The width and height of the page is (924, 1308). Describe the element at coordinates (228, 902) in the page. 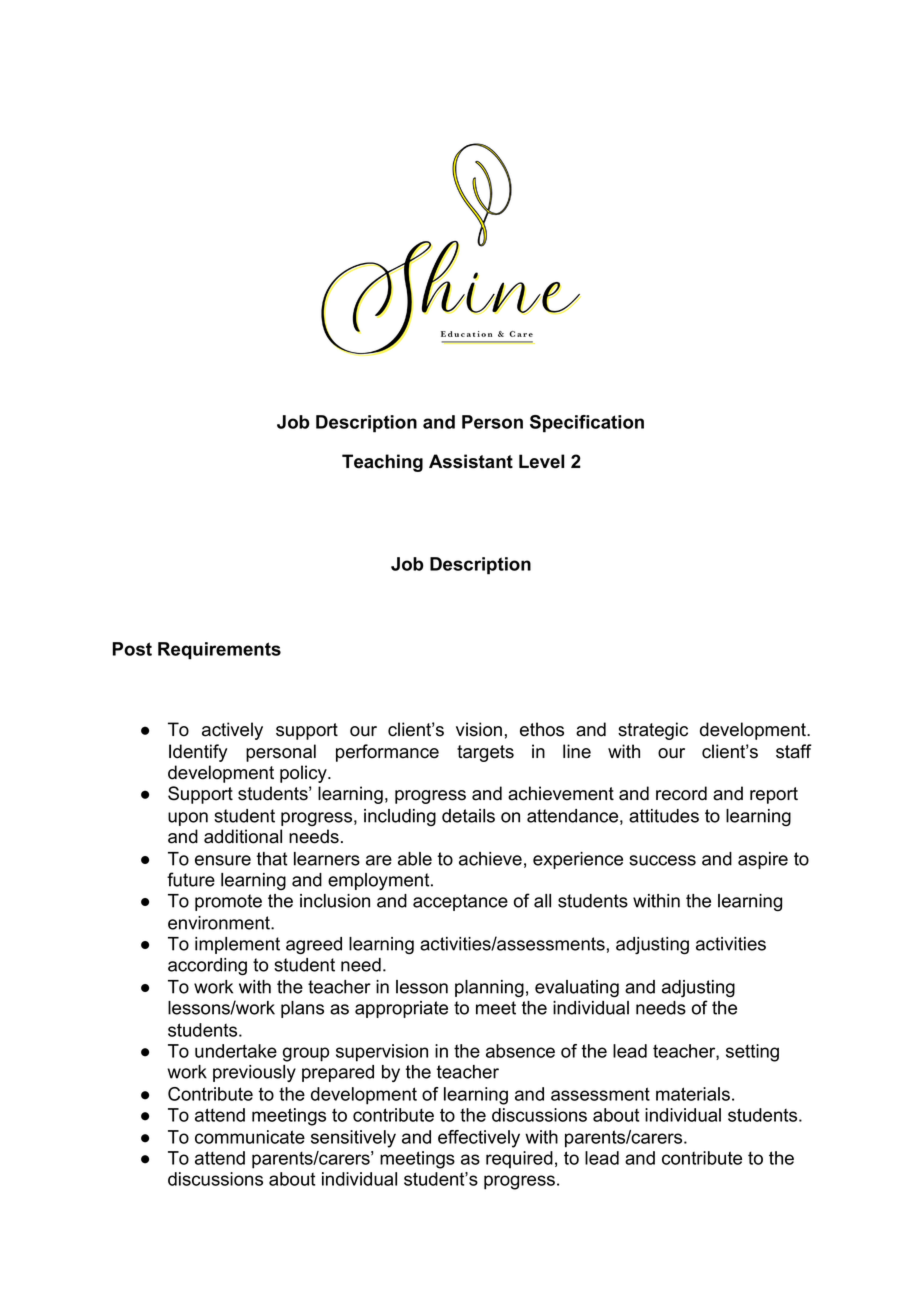

I see `promote` at that location.
